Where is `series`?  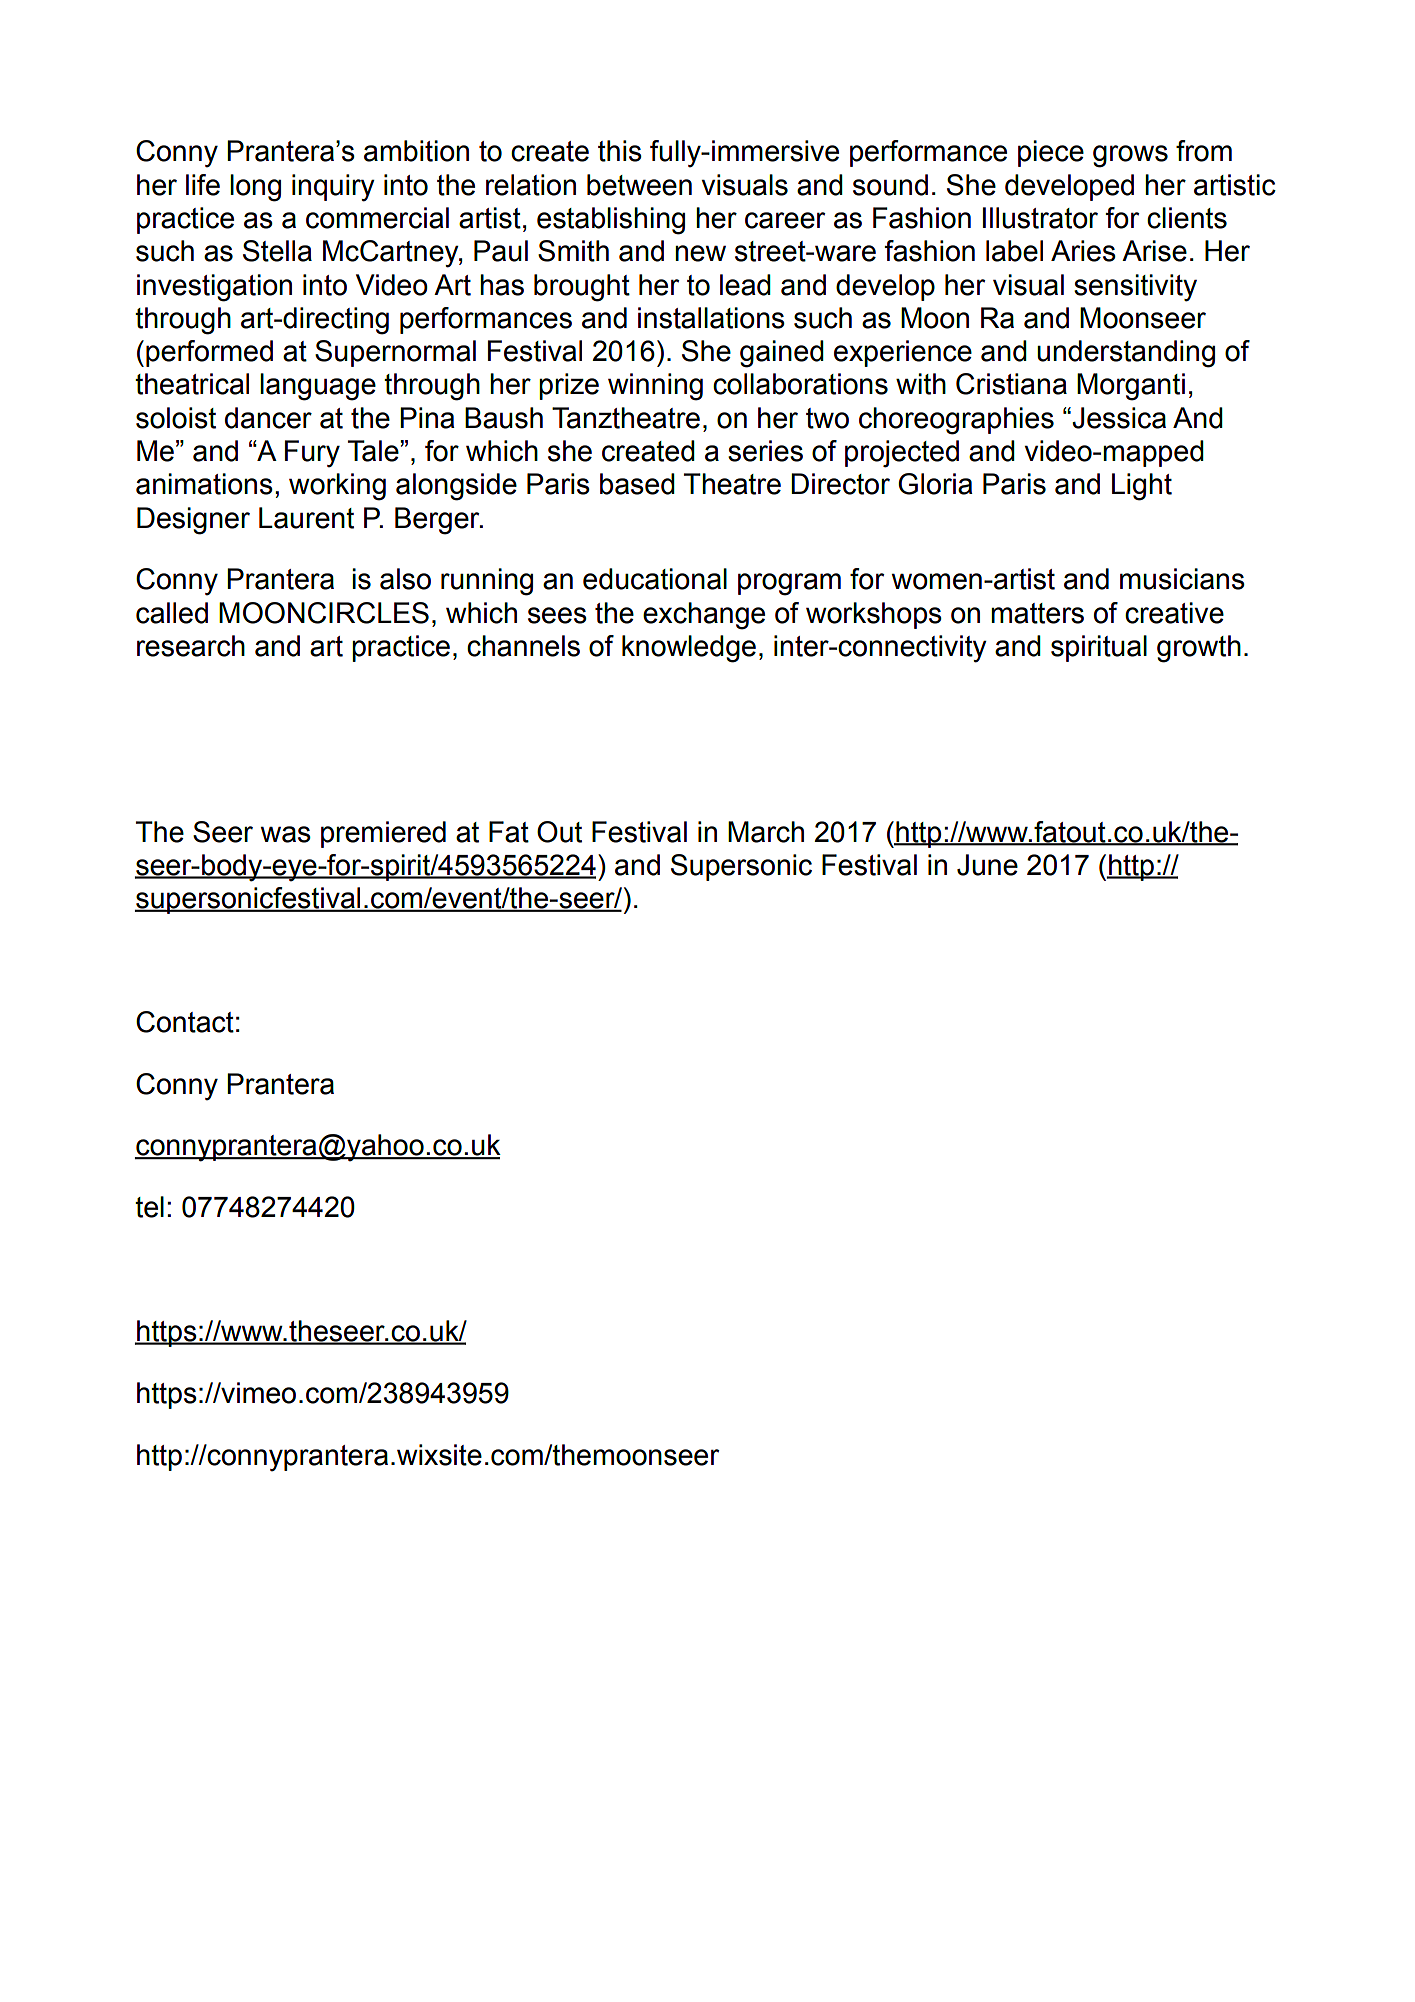 series is located at coordinates (765, 451).
